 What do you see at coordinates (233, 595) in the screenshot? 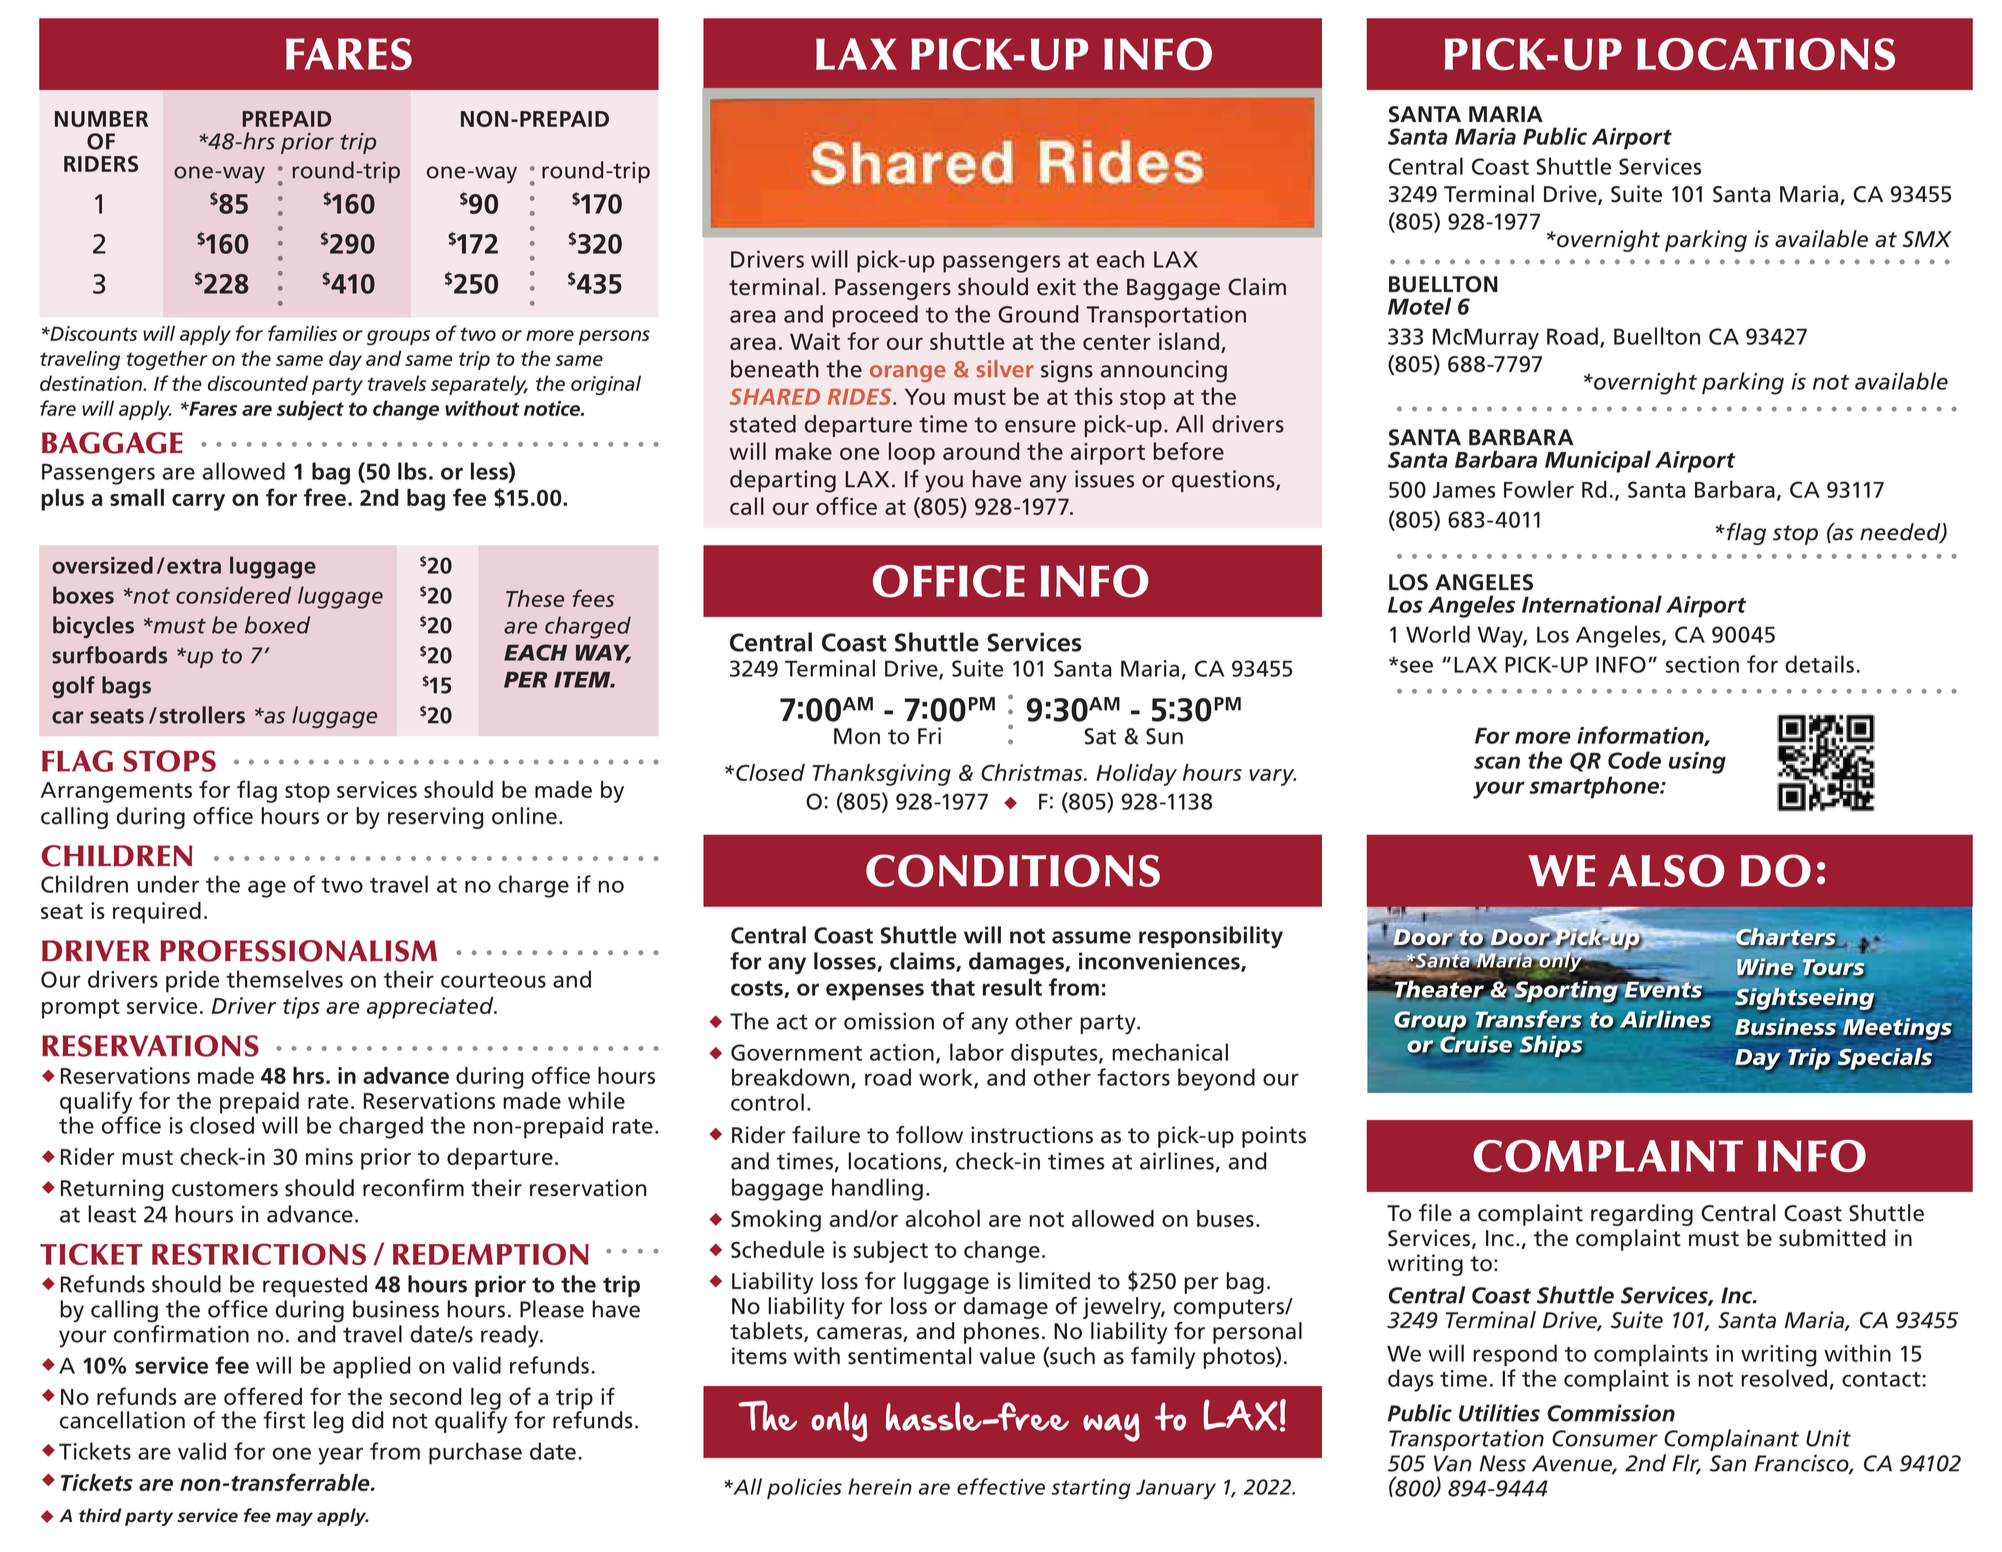
I see `considered` at bounding box center [233, 595].
